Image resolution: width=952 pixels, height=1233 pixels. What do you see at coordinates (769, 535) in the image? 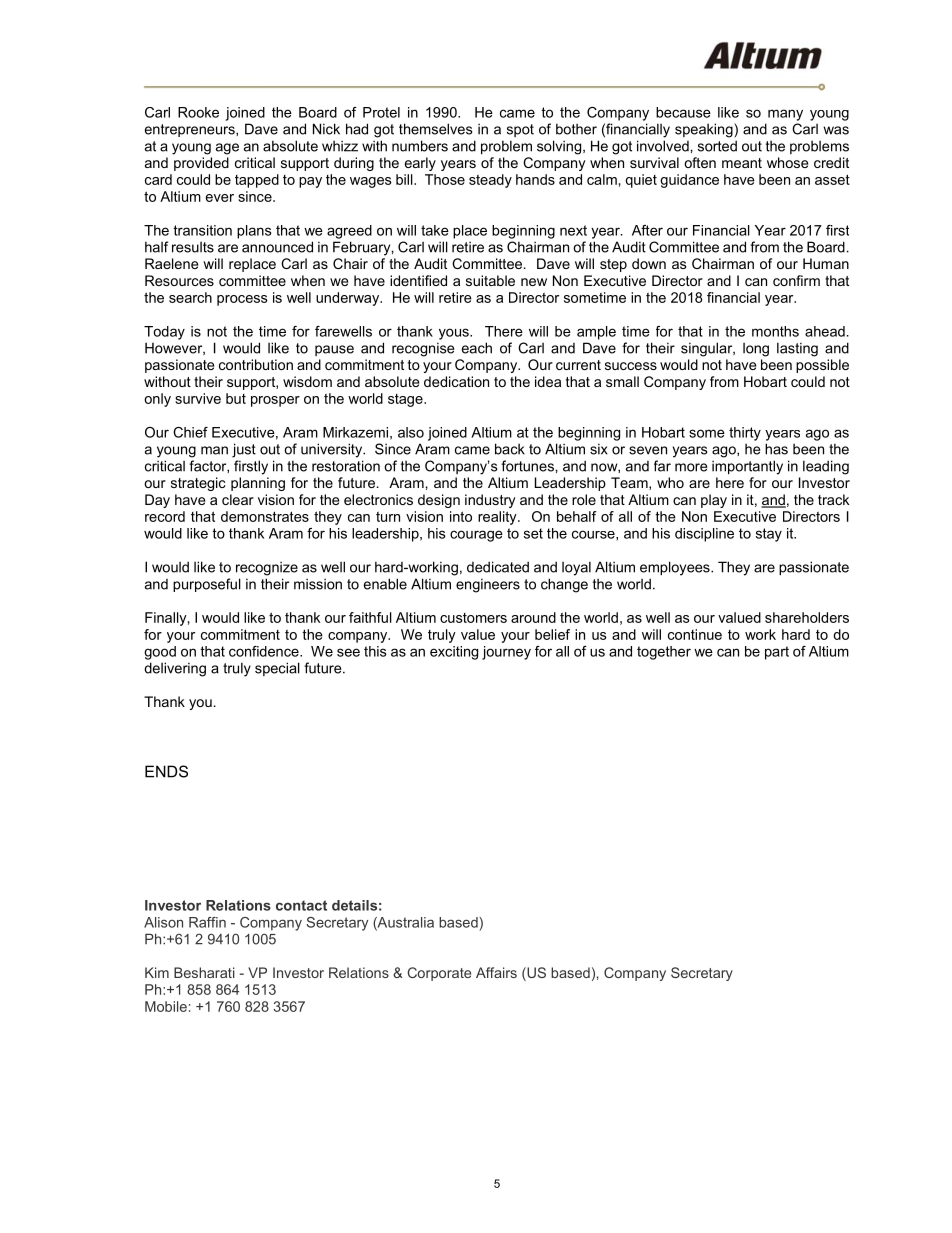
I see `stay` at bounding box center [769, 535].
